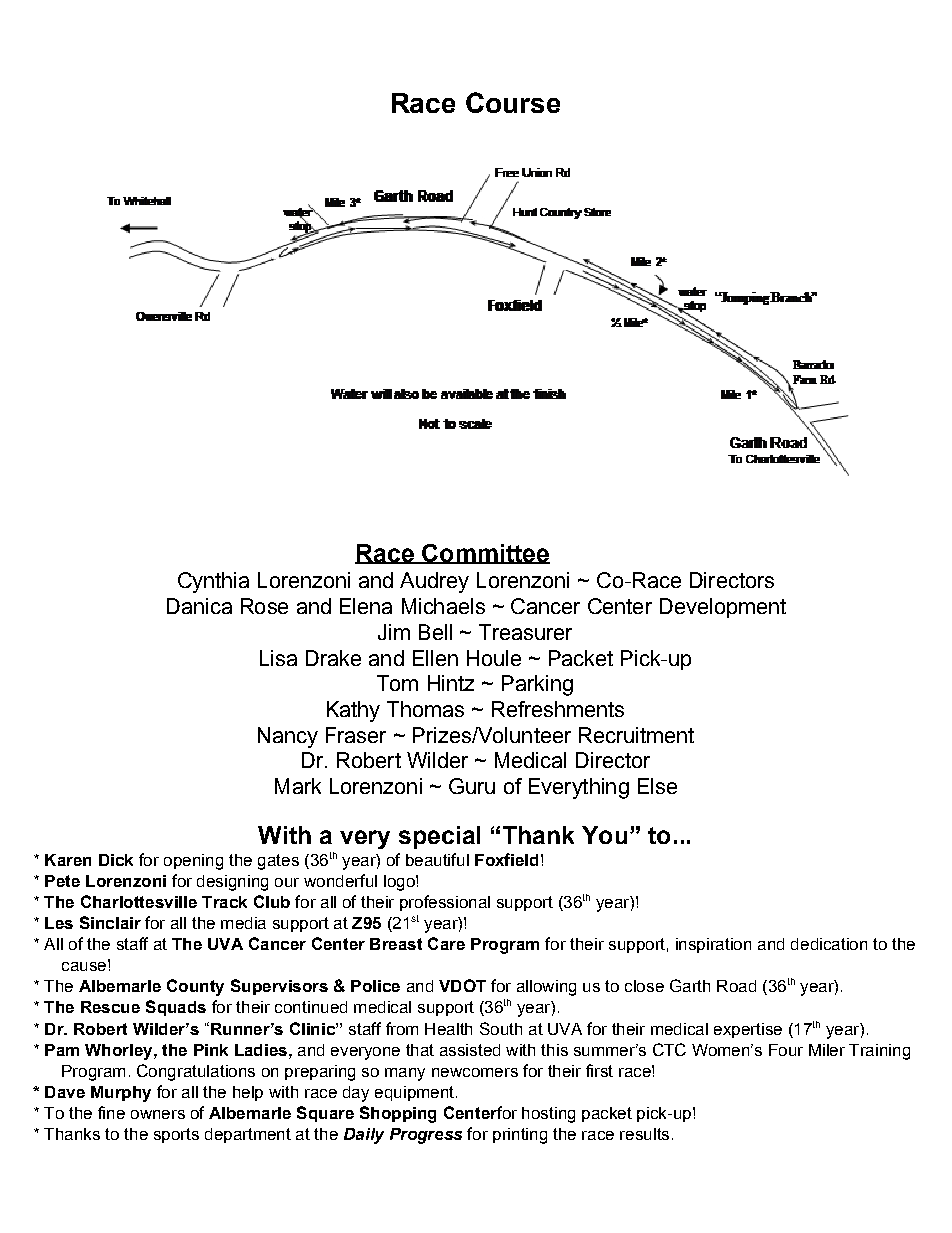  Describe the element at coordinates (723, 608) in the screenshot. I see `Development` at that location.
